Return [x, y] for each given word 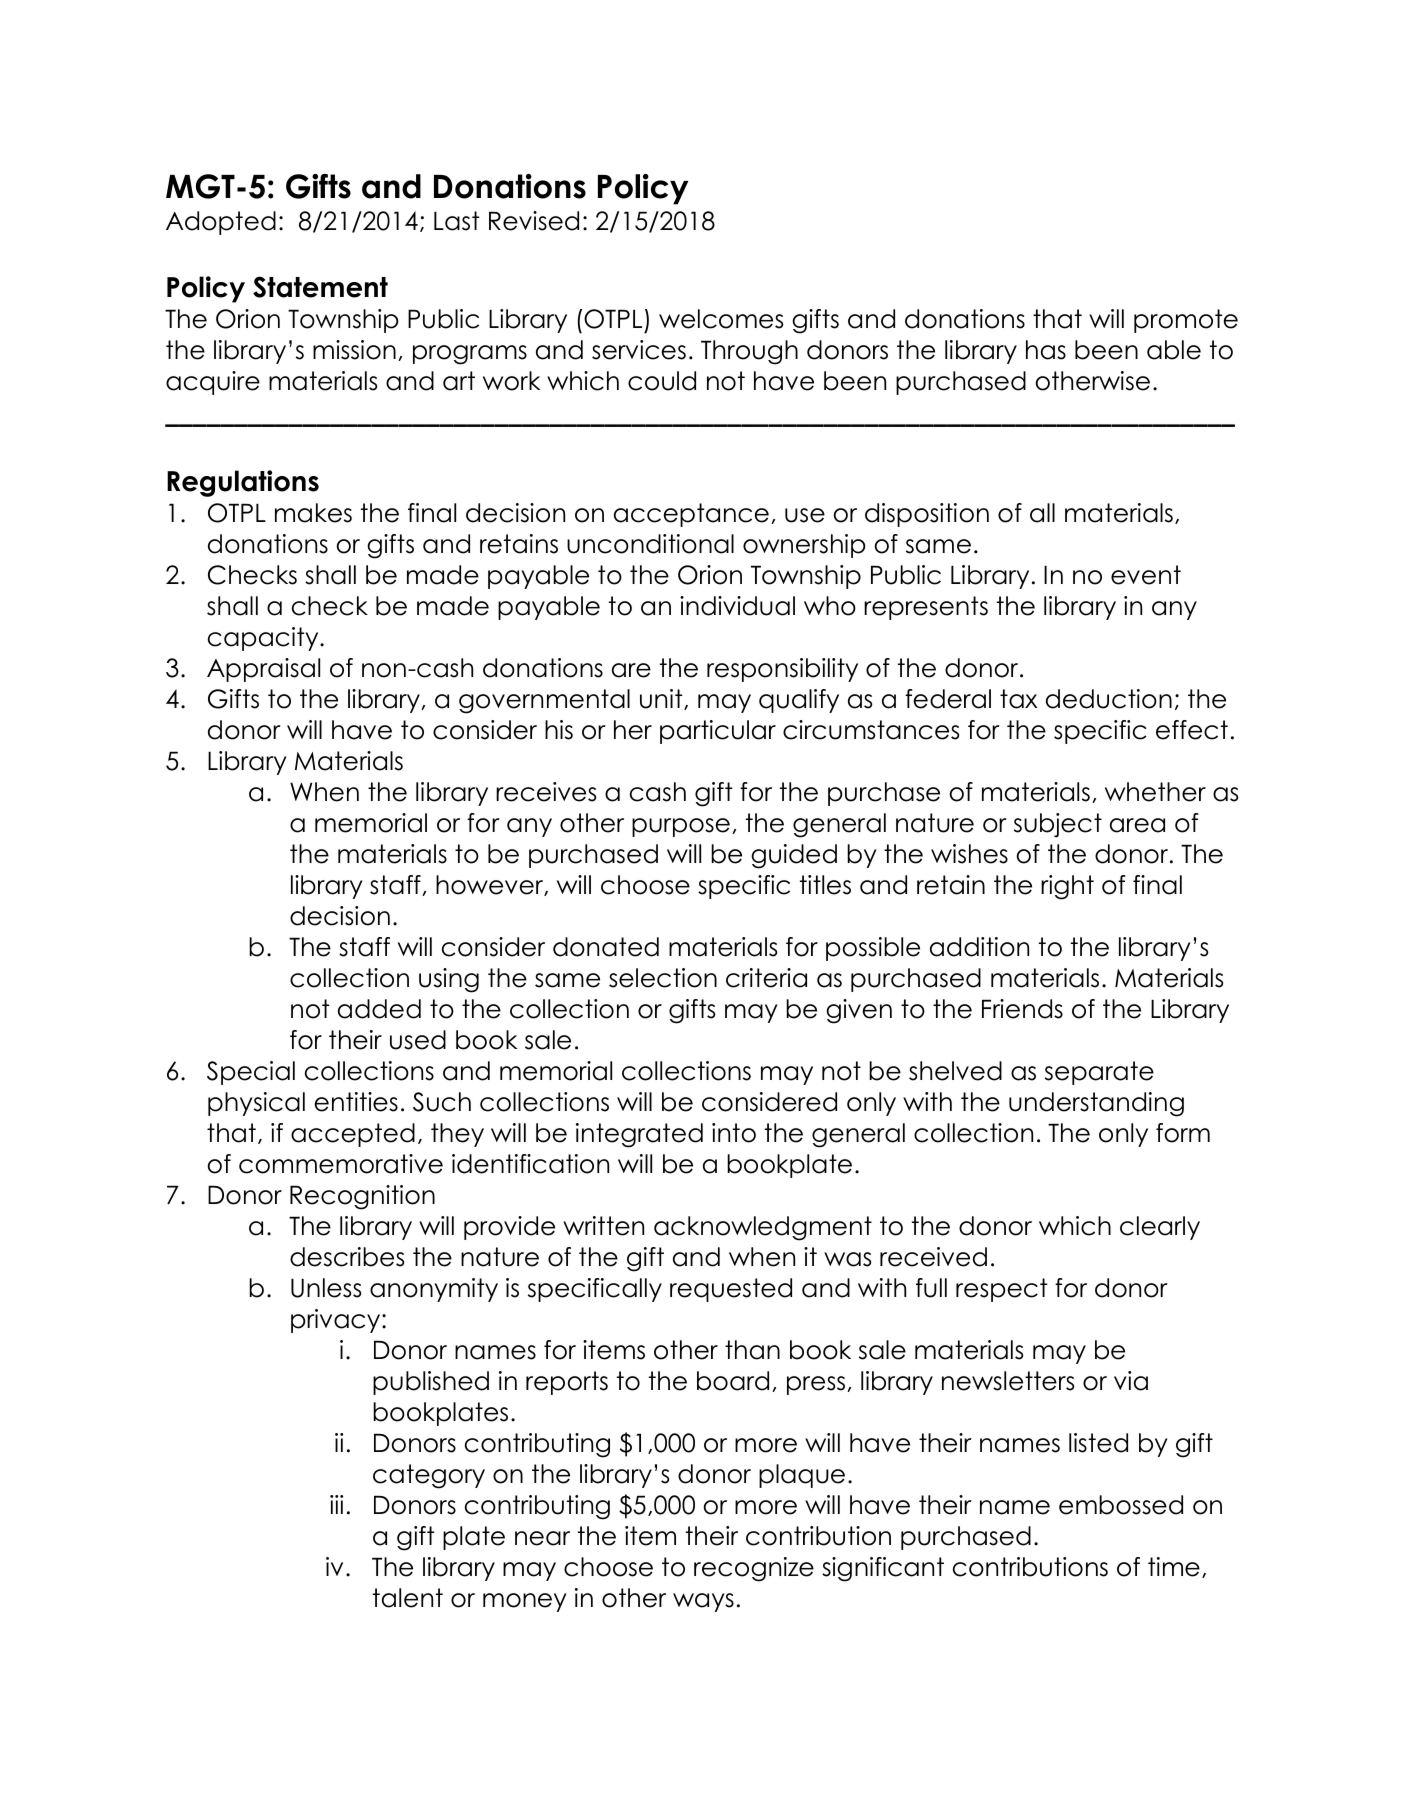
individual [737, 606]
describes [347, 1257]
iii [336, 1504]
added [379, 1009]
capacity [264, 639]
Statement [320, 287]
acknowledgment [763, 1228]
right [1067, 887]
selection [663, 978]
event [1146, 575]
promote [1186, 321]
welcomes [721, 319]
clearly [1160, 1228]
